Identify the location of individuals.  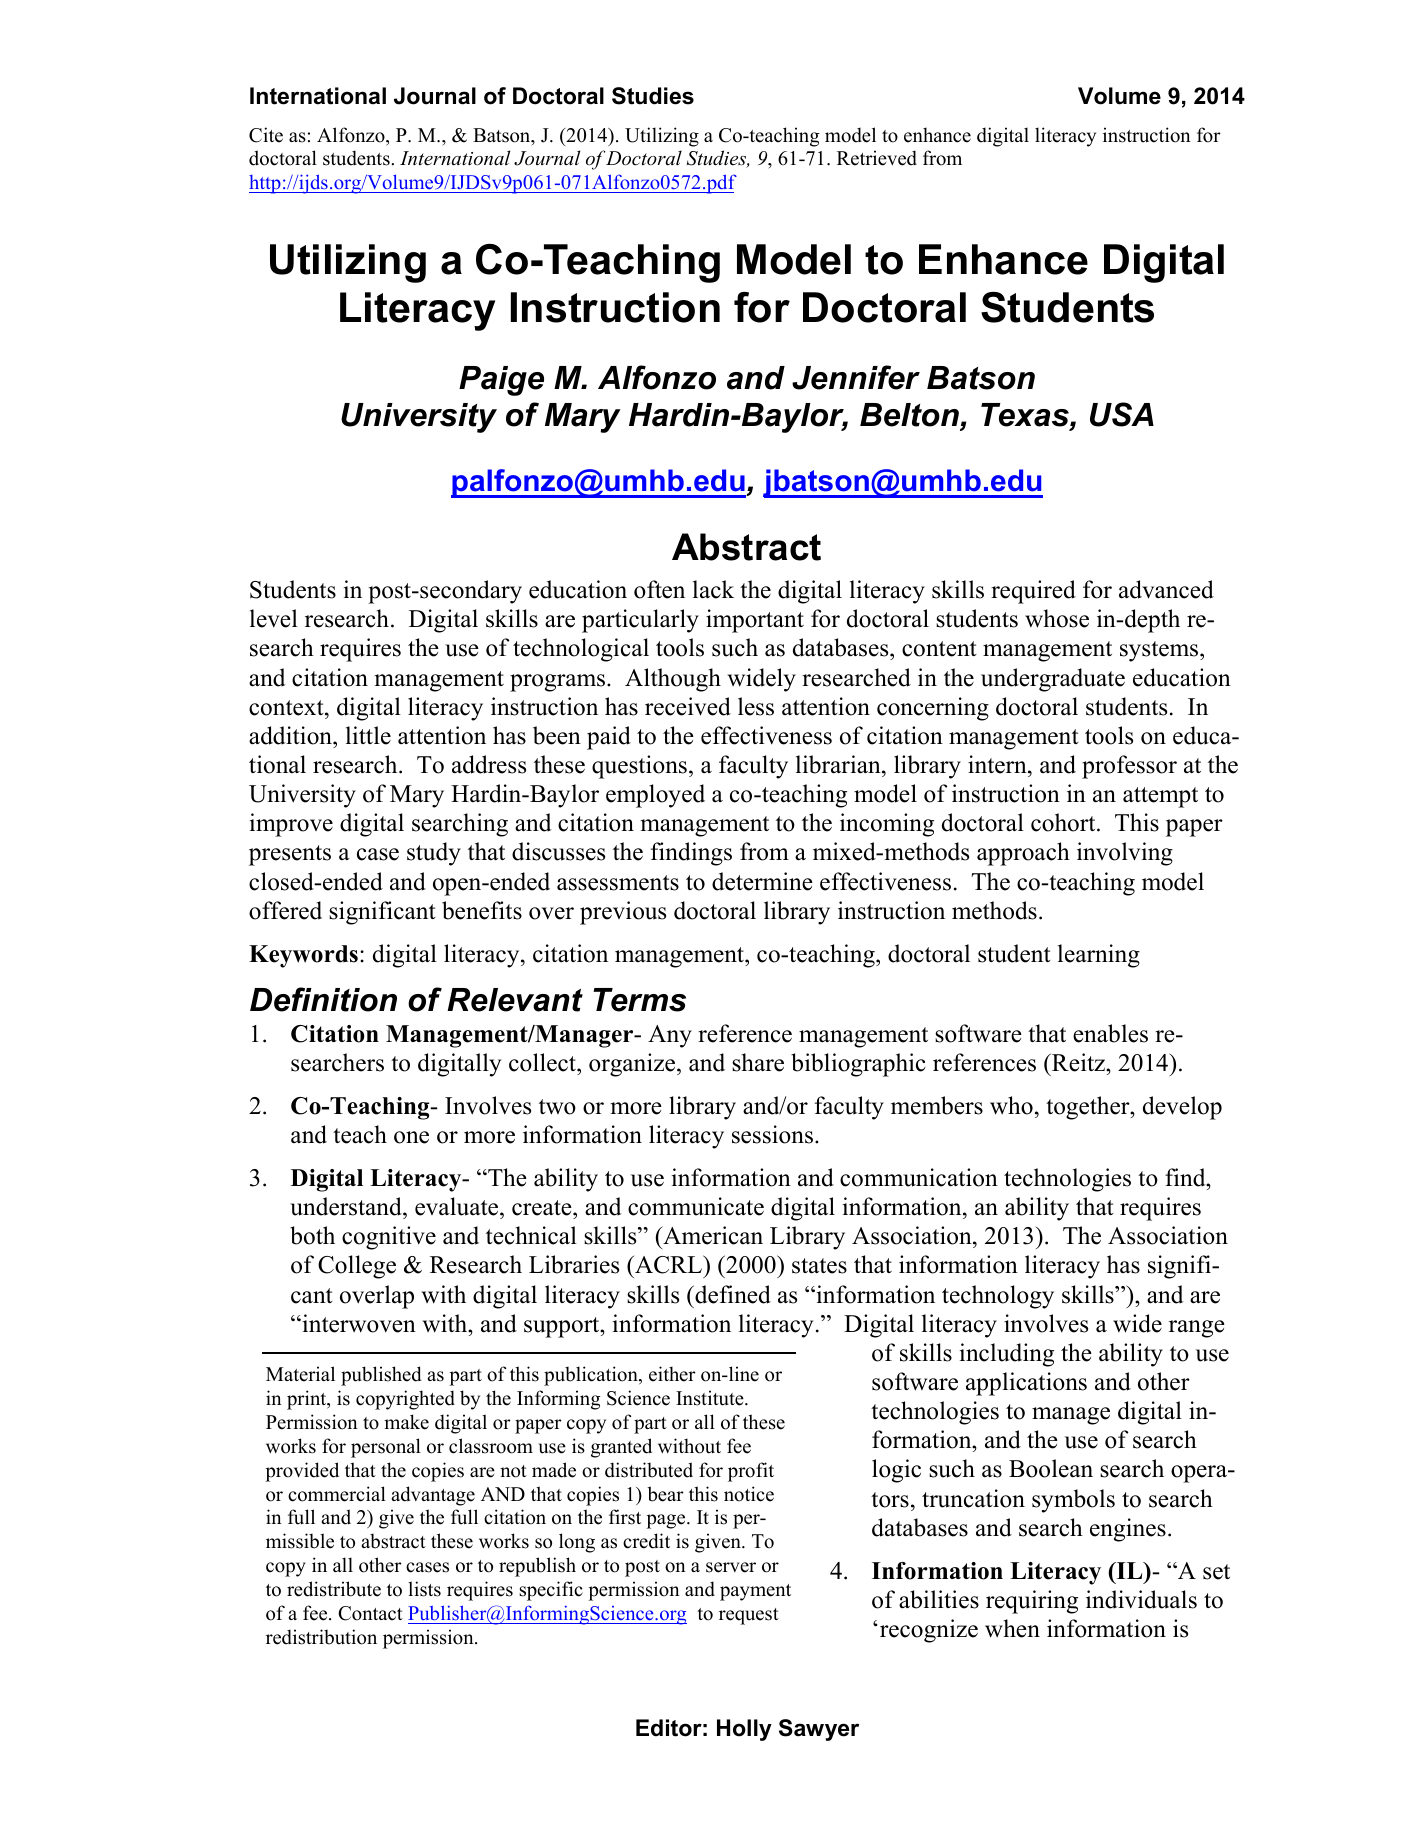
(1141, 1599).
